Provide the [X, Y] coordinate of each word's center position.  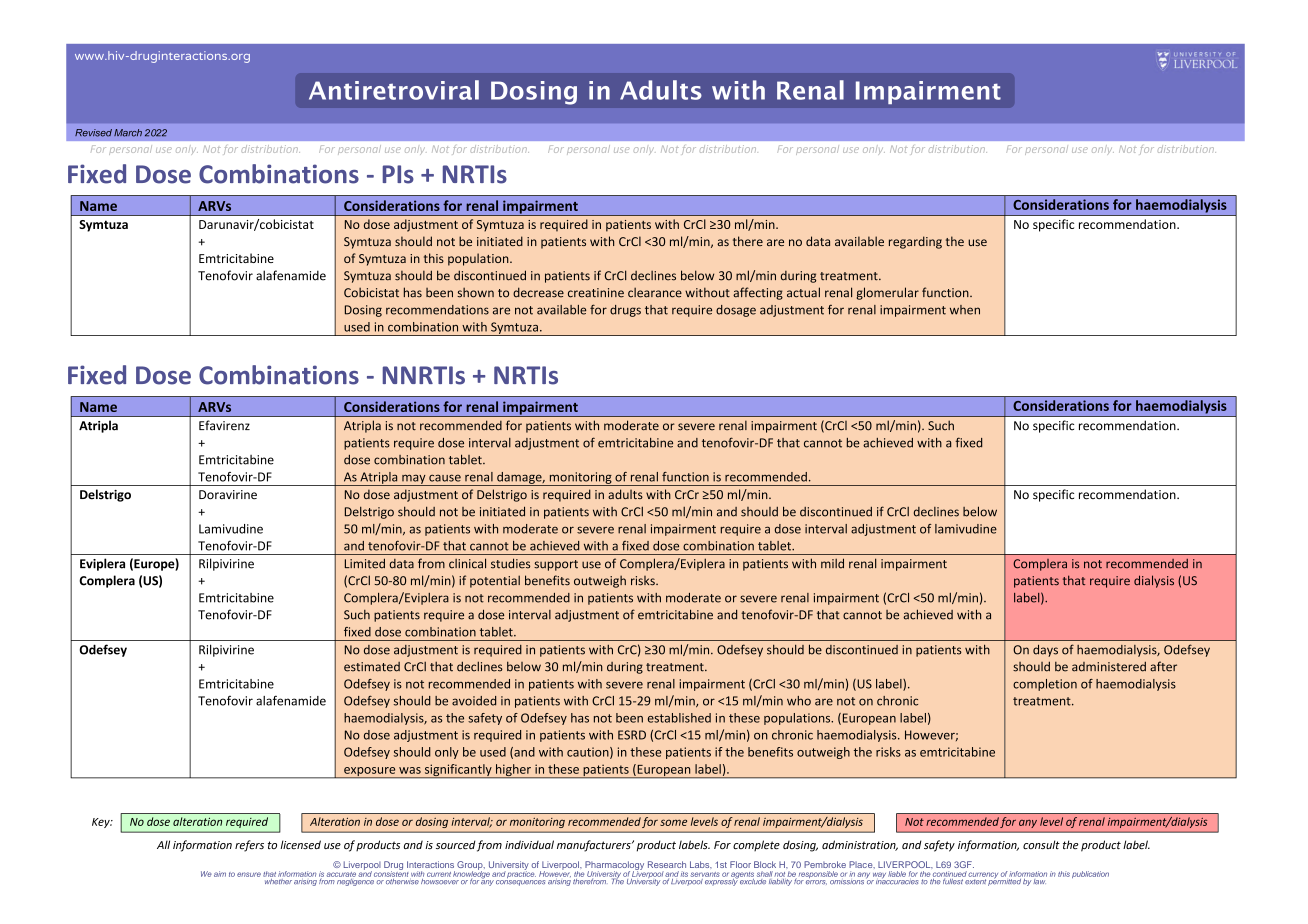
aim [220, 874]
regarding [915, 242]
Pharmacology [614, 866]
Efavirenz [224, 425]
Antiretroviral [394, 90]
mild [832, 563]
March [128, 133]
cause [445, 478]
